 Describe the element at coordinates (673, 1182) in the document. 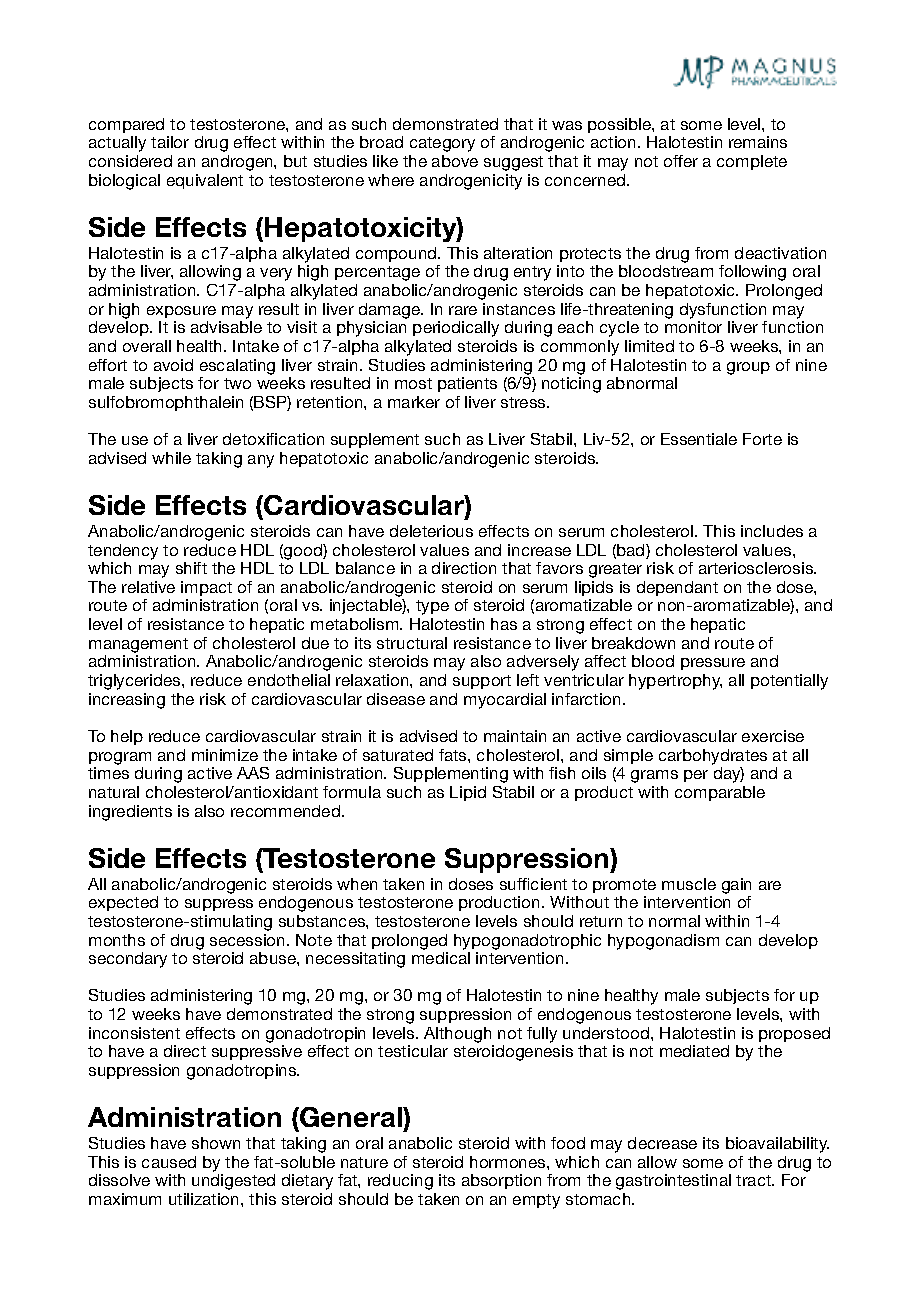

I see `gastrointestinal` at that location.
